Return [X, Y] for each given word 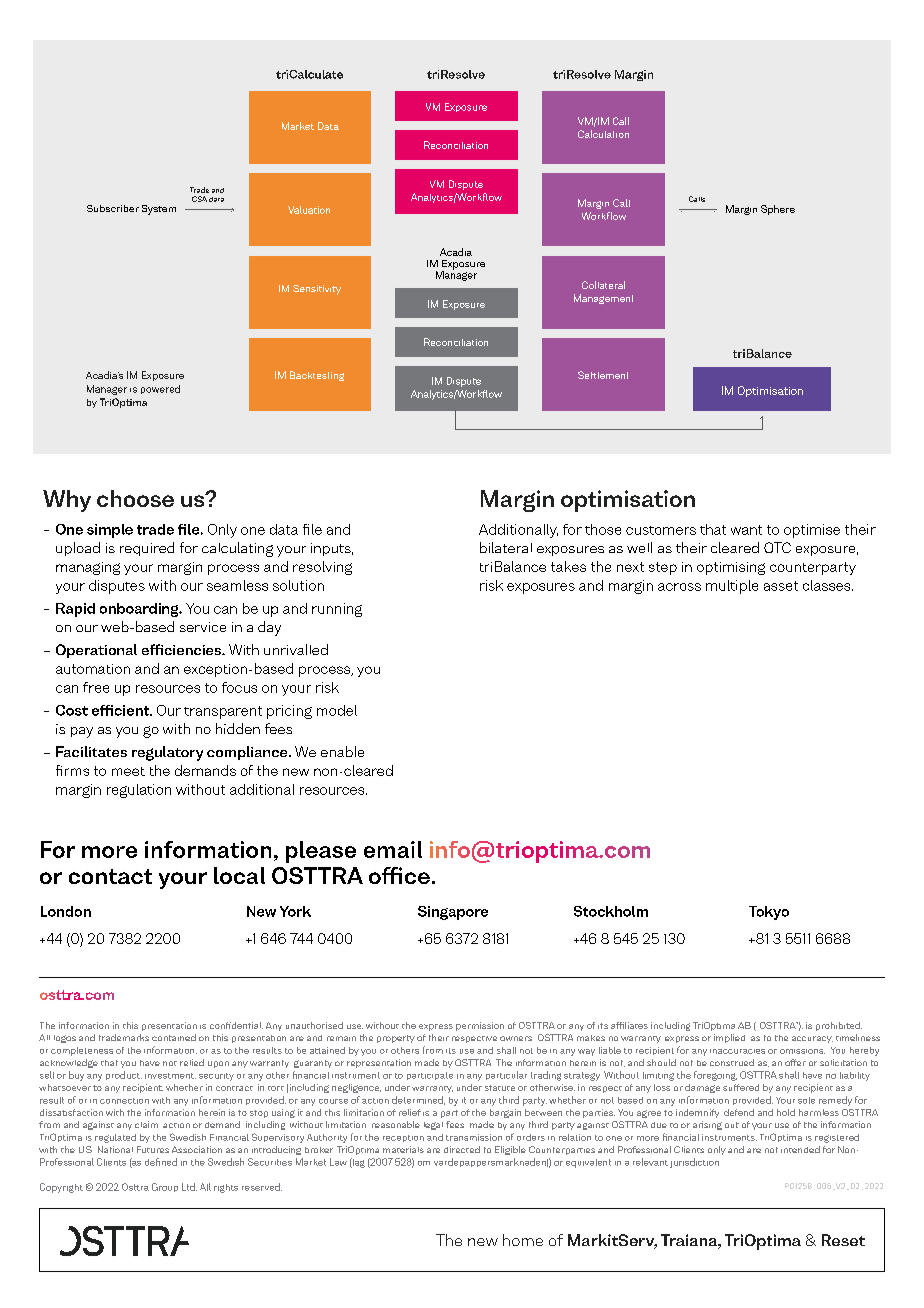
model [337, 710]
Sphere [778, 210]
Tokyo [769, 913]
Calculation [603, 134]
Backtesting [317, 376]
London [66, 911]
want [746, 530]
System [159, 210]
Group [165, 1187]
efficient [121, 710]
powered [160, 389]
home [523, 1240]
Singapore [453, 913]
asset [781, 586]
